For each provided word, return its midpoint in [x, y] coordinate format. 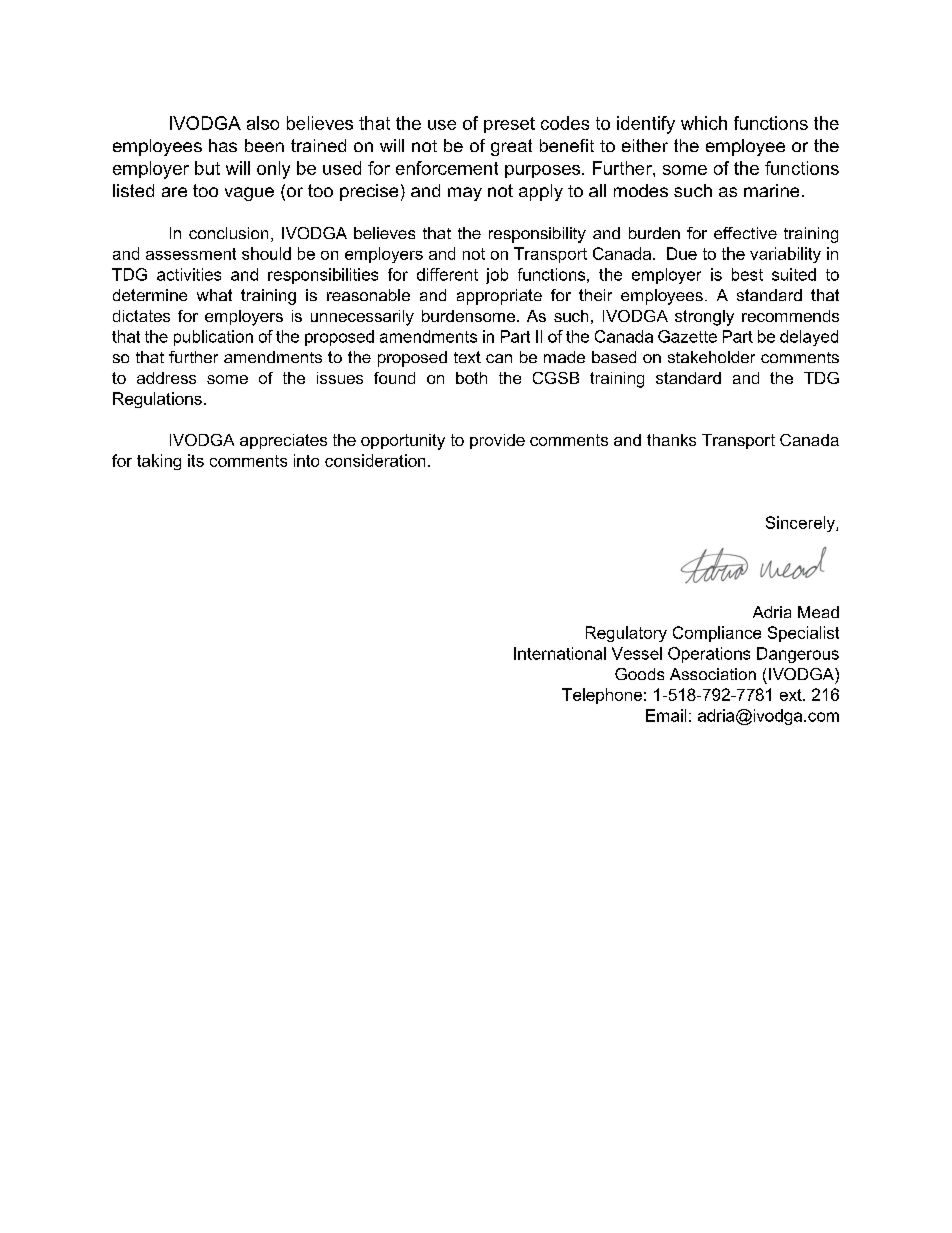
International [560, 653]
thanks [671, 440]
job [497, 276]
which [704, 123]
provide [497, 441]
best [747, 274]
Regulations [157, 400]
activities [189, 274]
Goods [639, 674]
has [223, 145]
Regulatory [626, 634]
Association [713, 674]
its [196, 460]
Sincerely [801, 524]
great [511, 147]
